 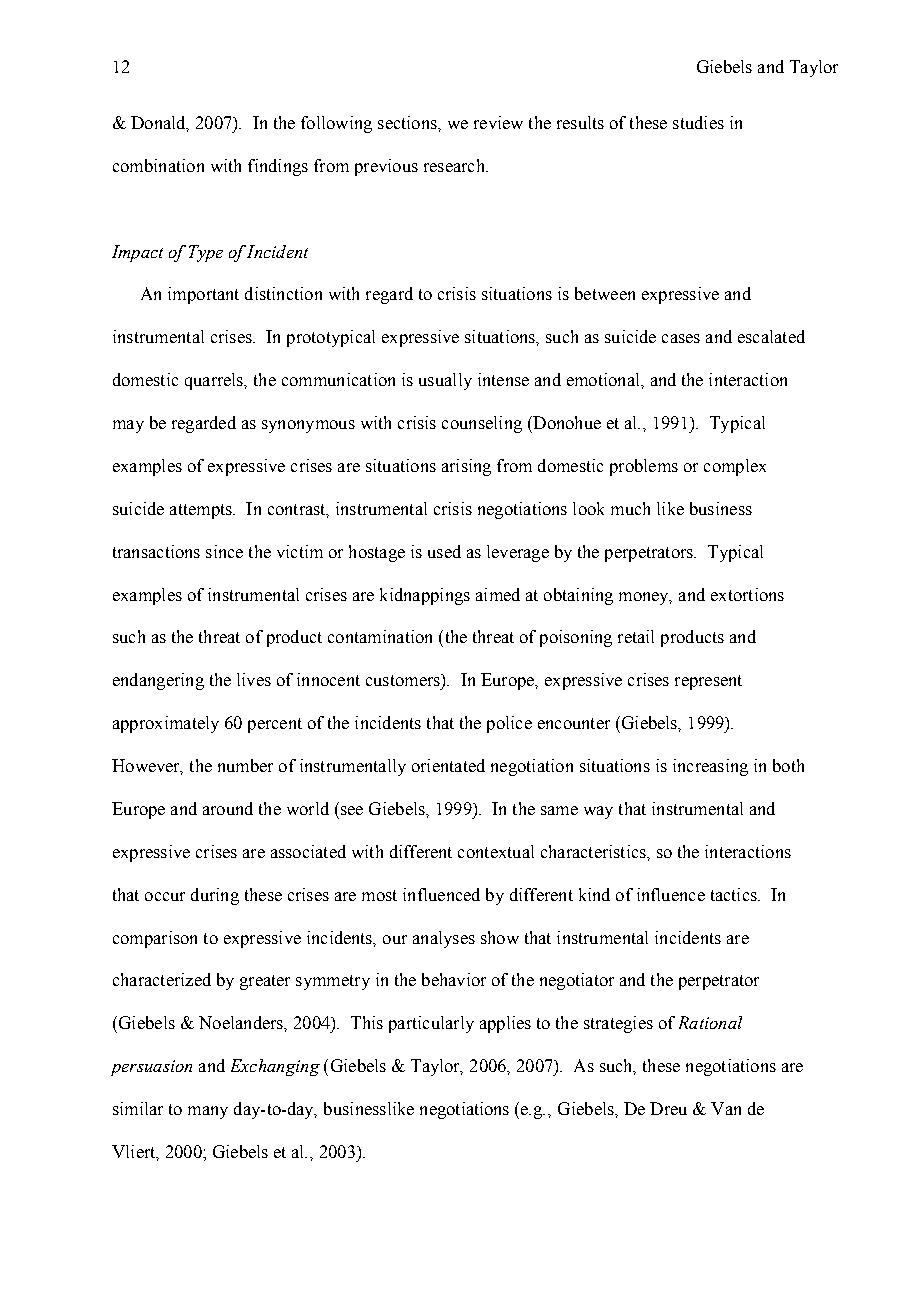 I want to click on complex, so click(x=735, y=467).
